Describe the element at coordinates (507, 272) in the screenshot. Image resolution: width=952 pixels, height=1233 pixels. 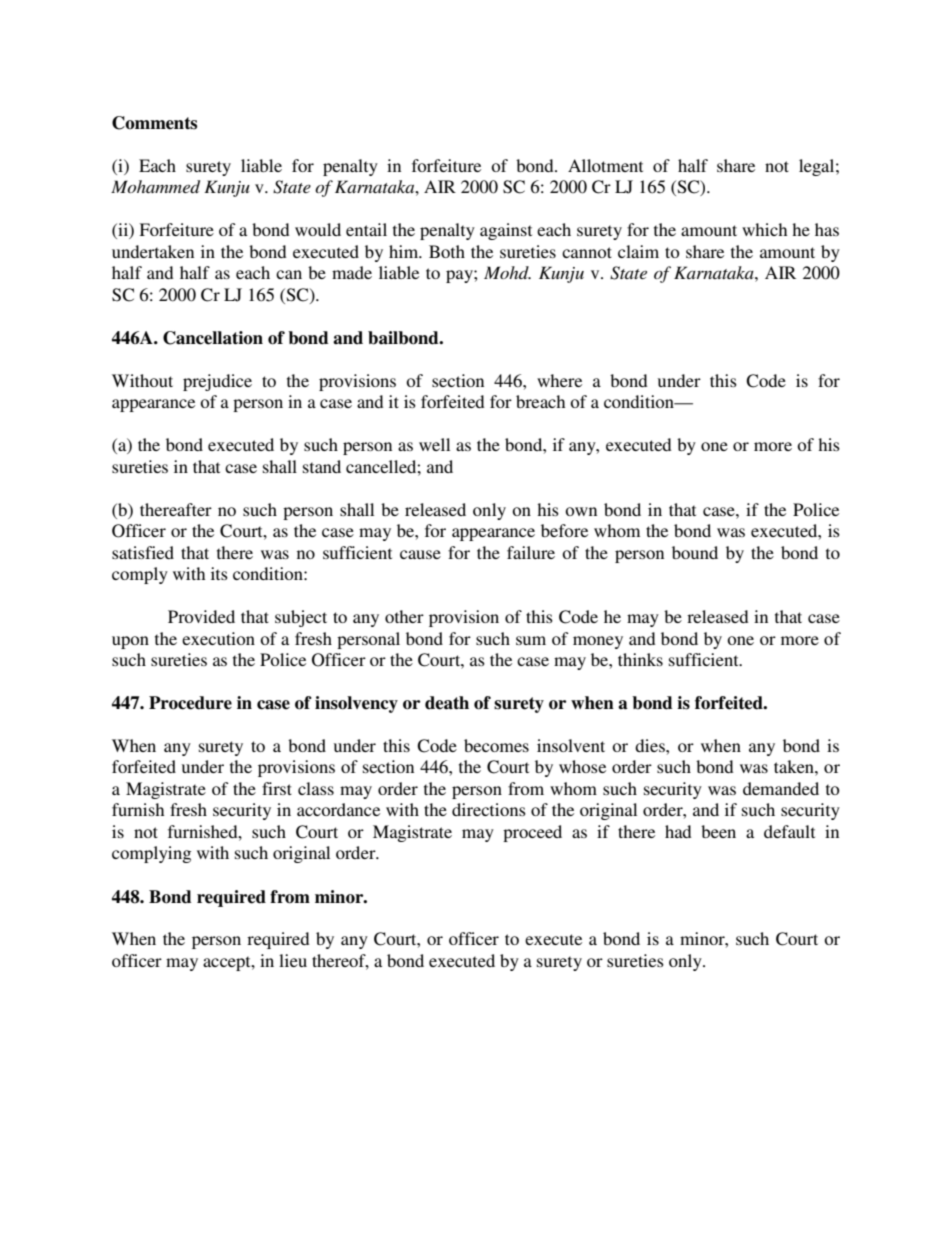
I see `Mohd` at that location.
